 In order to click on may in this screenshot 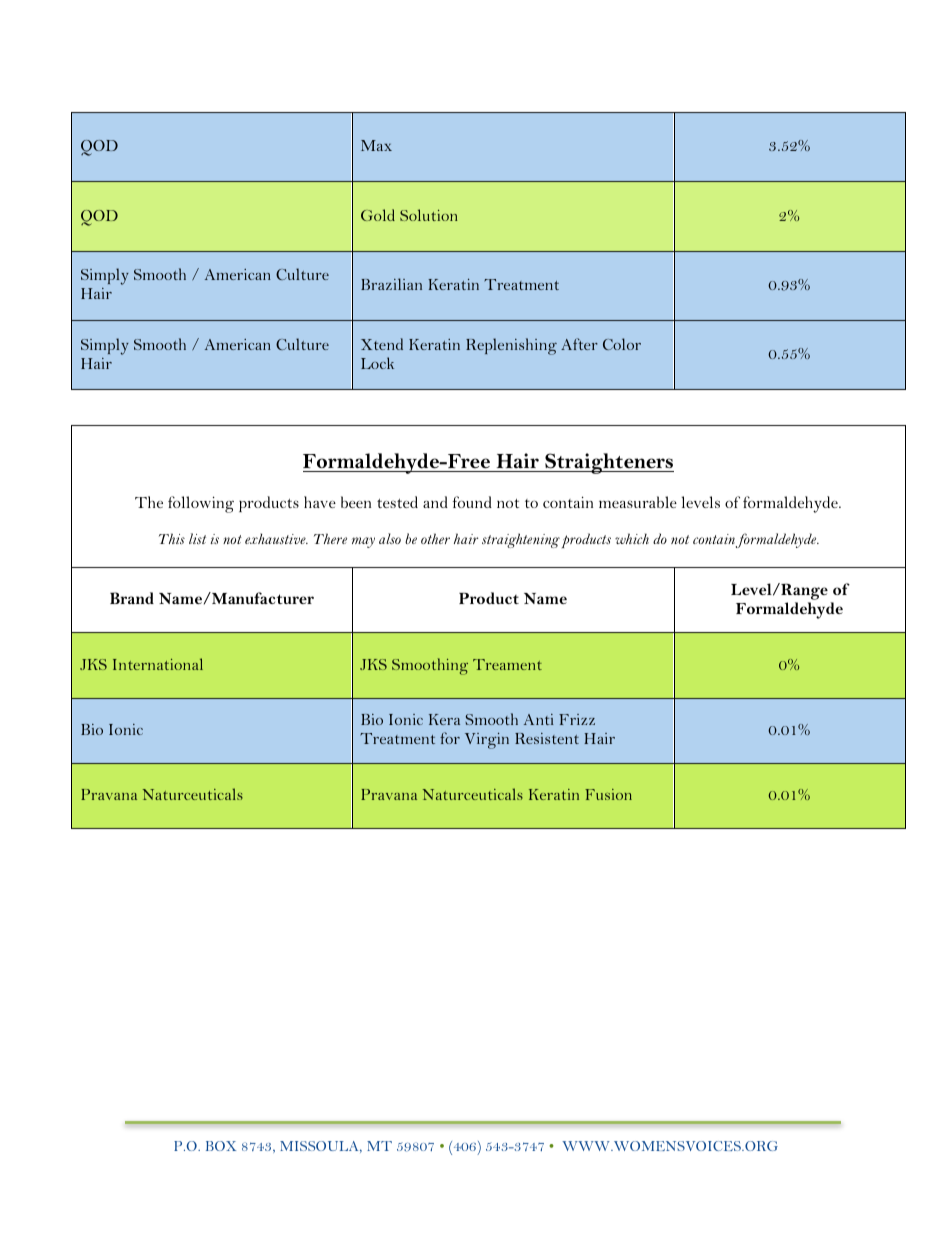, I will do `click(363, 542)`.
